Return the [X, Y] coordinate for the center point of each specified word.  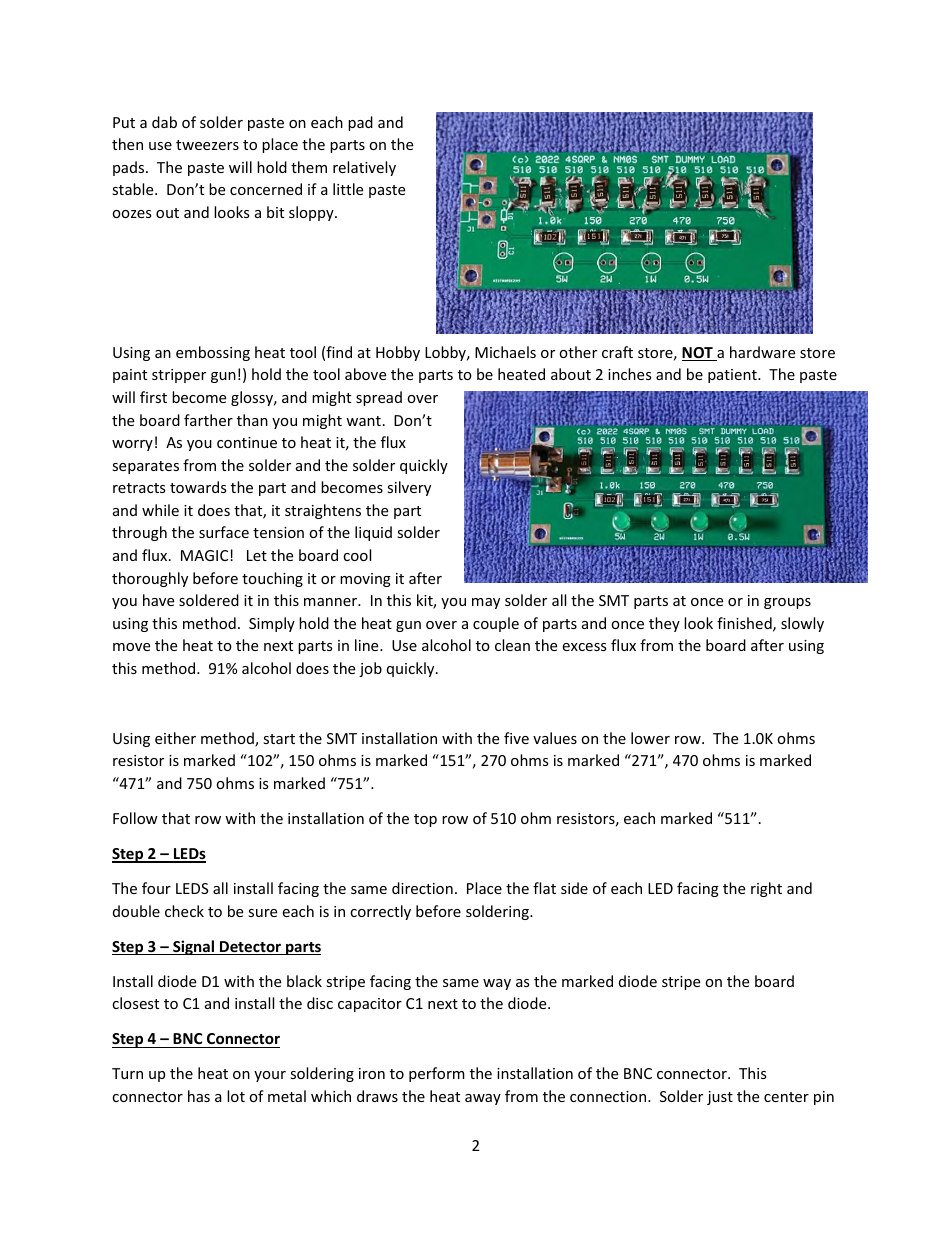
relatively [364, 168]
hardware [762, 352]
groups [787, 603]
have [158, 600]
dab [164, 122]
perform [437, 1074]
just [720, 1098]
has [199, 1096]
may [486, 603]
